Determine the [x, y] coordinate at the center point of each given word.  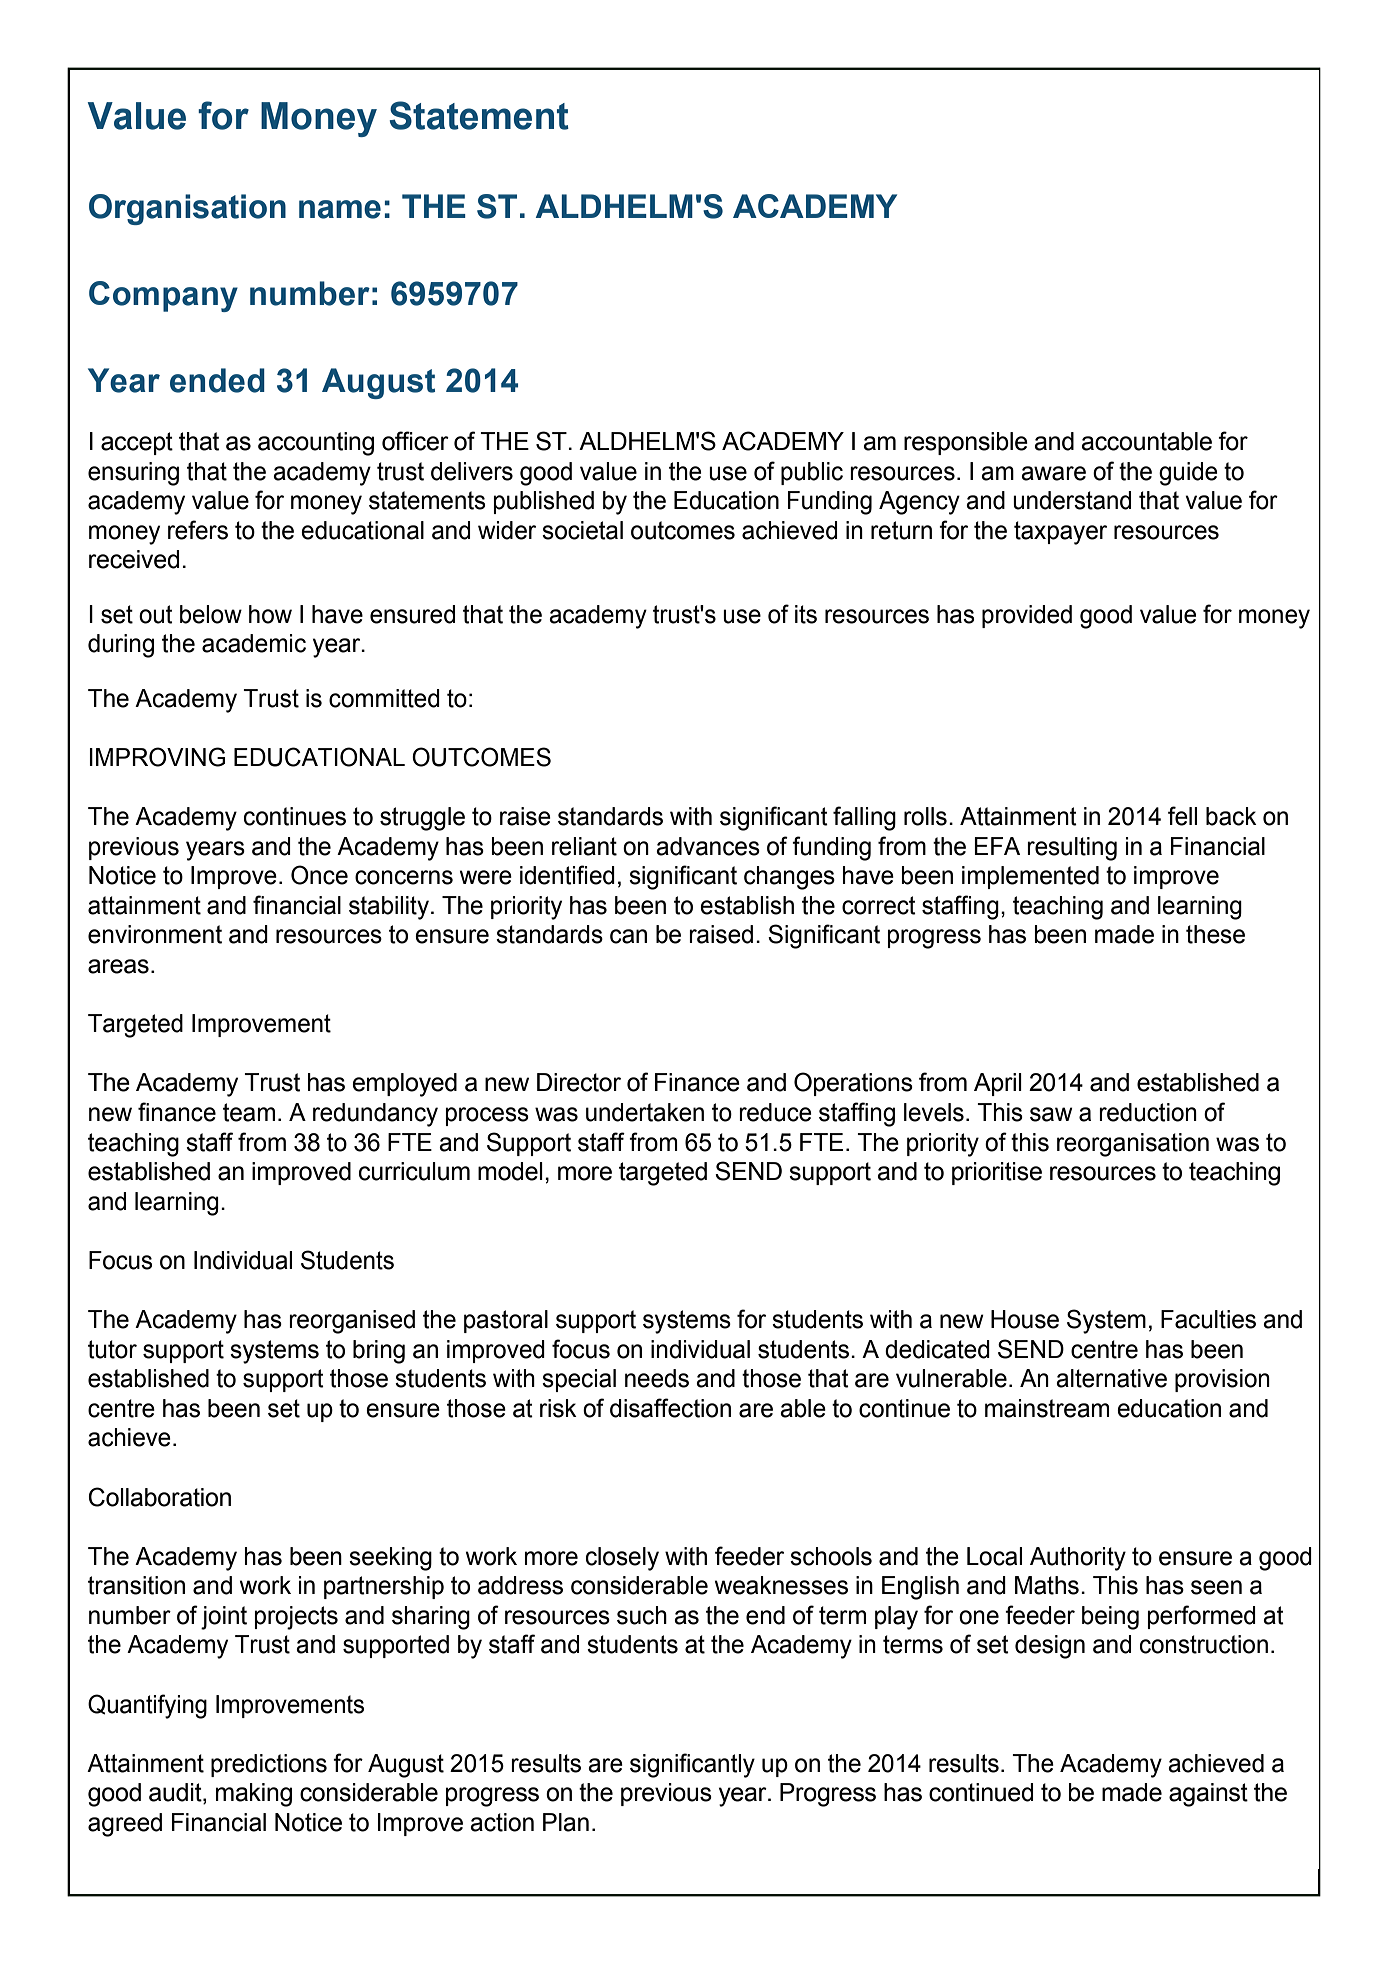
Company [163, 296]
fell [1182, 816]
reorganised [352, 1322]
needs [657, 1378]
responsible [966, 443]
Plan [566, 1822]
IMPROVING [157, 757]
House [1025, 1319]
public [812, 473]
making [254, 1795]
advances [708, 846]
